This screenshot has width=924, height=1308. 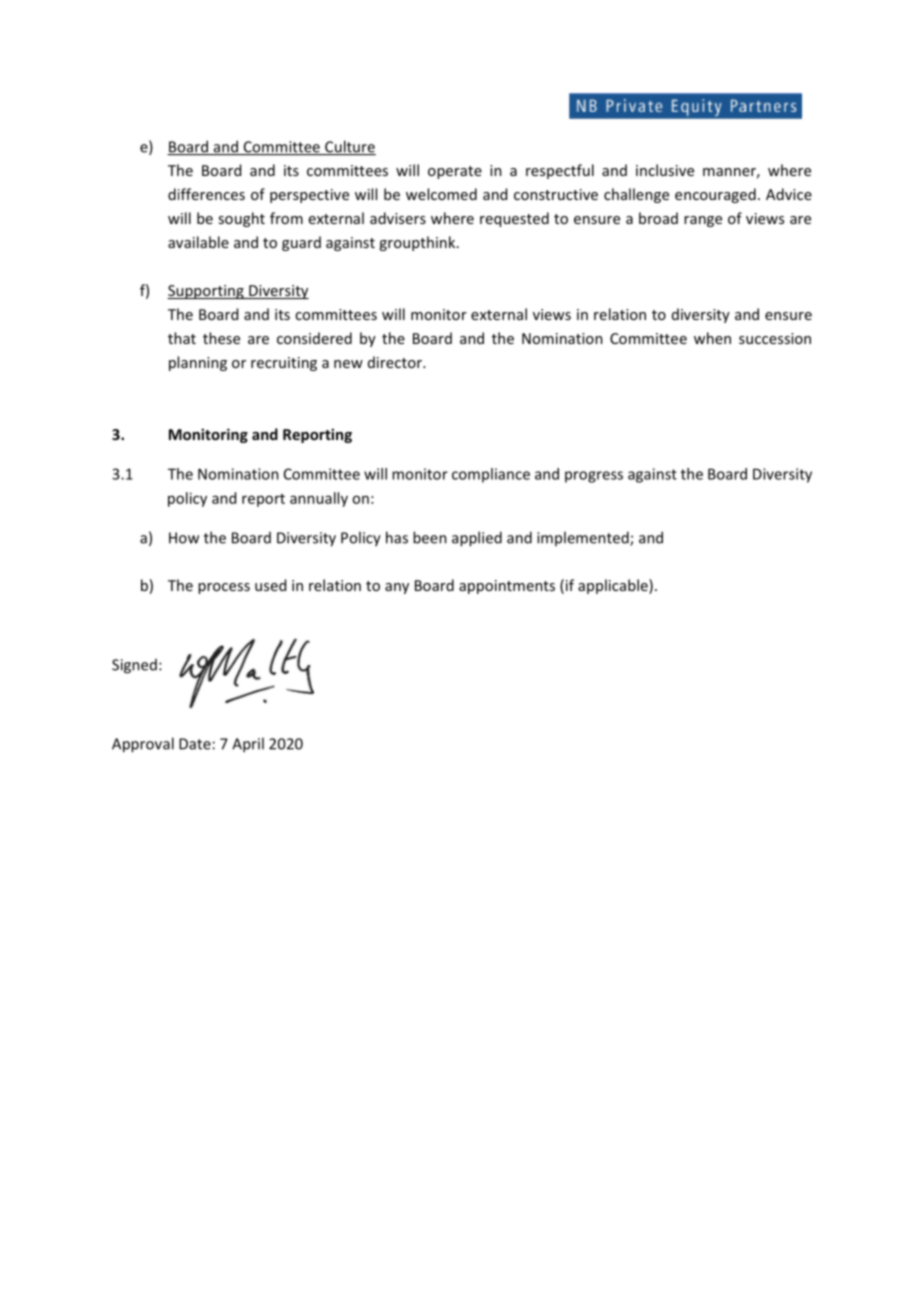 I want to click on differences, so click(x=206, y=194).
